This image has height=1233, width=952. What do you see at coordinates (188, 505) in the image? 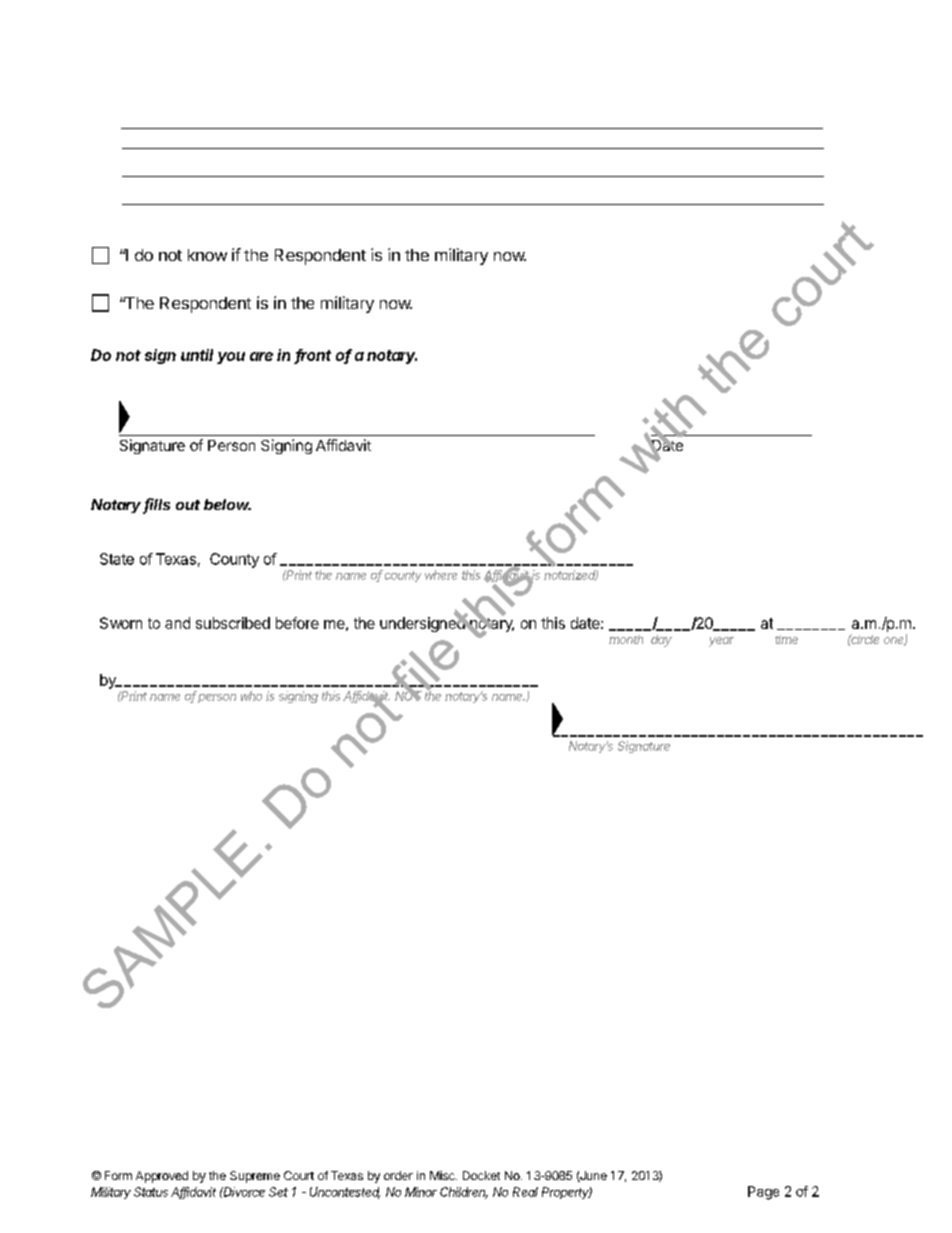
I see `out` at bounding box center [188, 505].
